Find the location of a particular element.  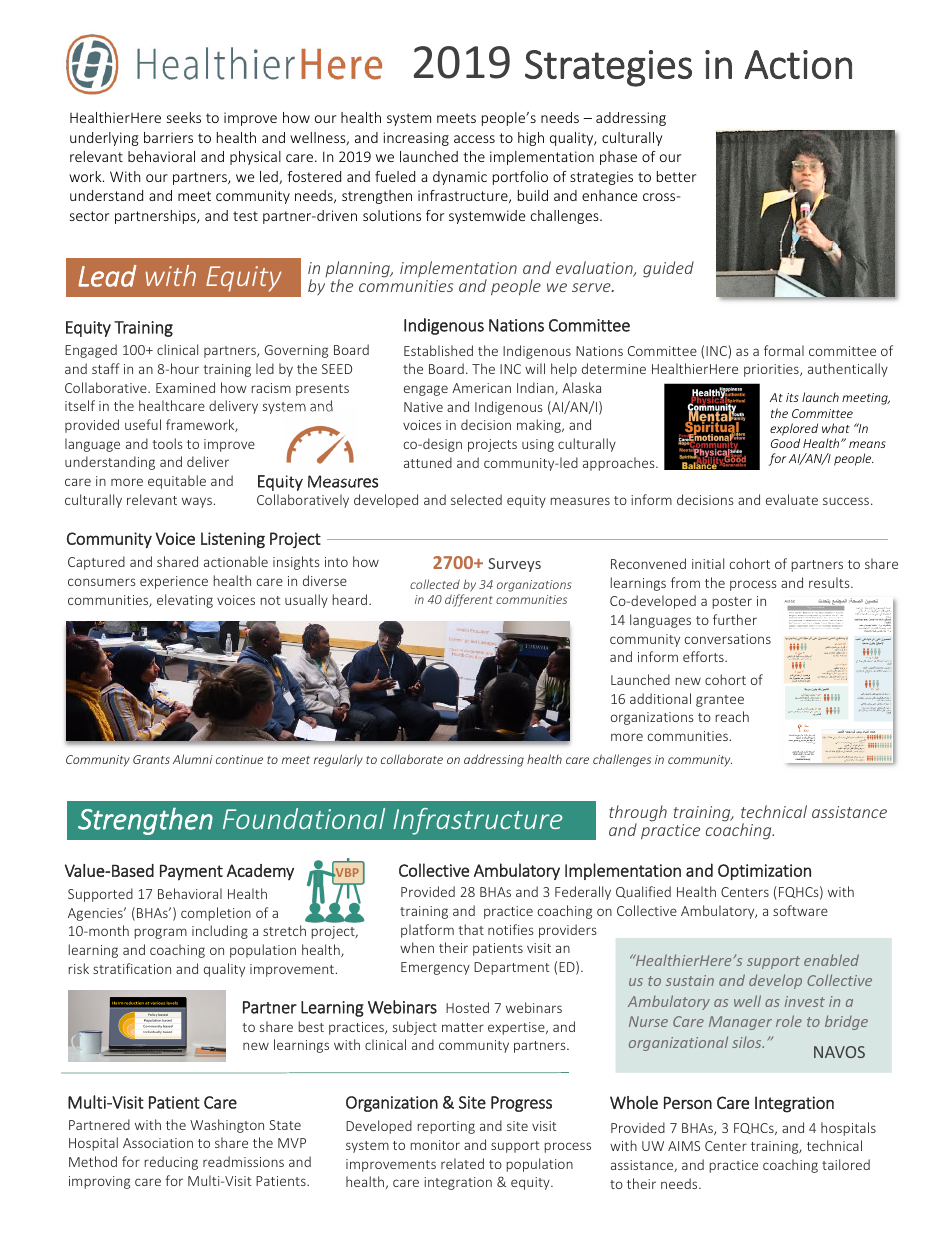

reducing is located at coordinates (171, 1163).
